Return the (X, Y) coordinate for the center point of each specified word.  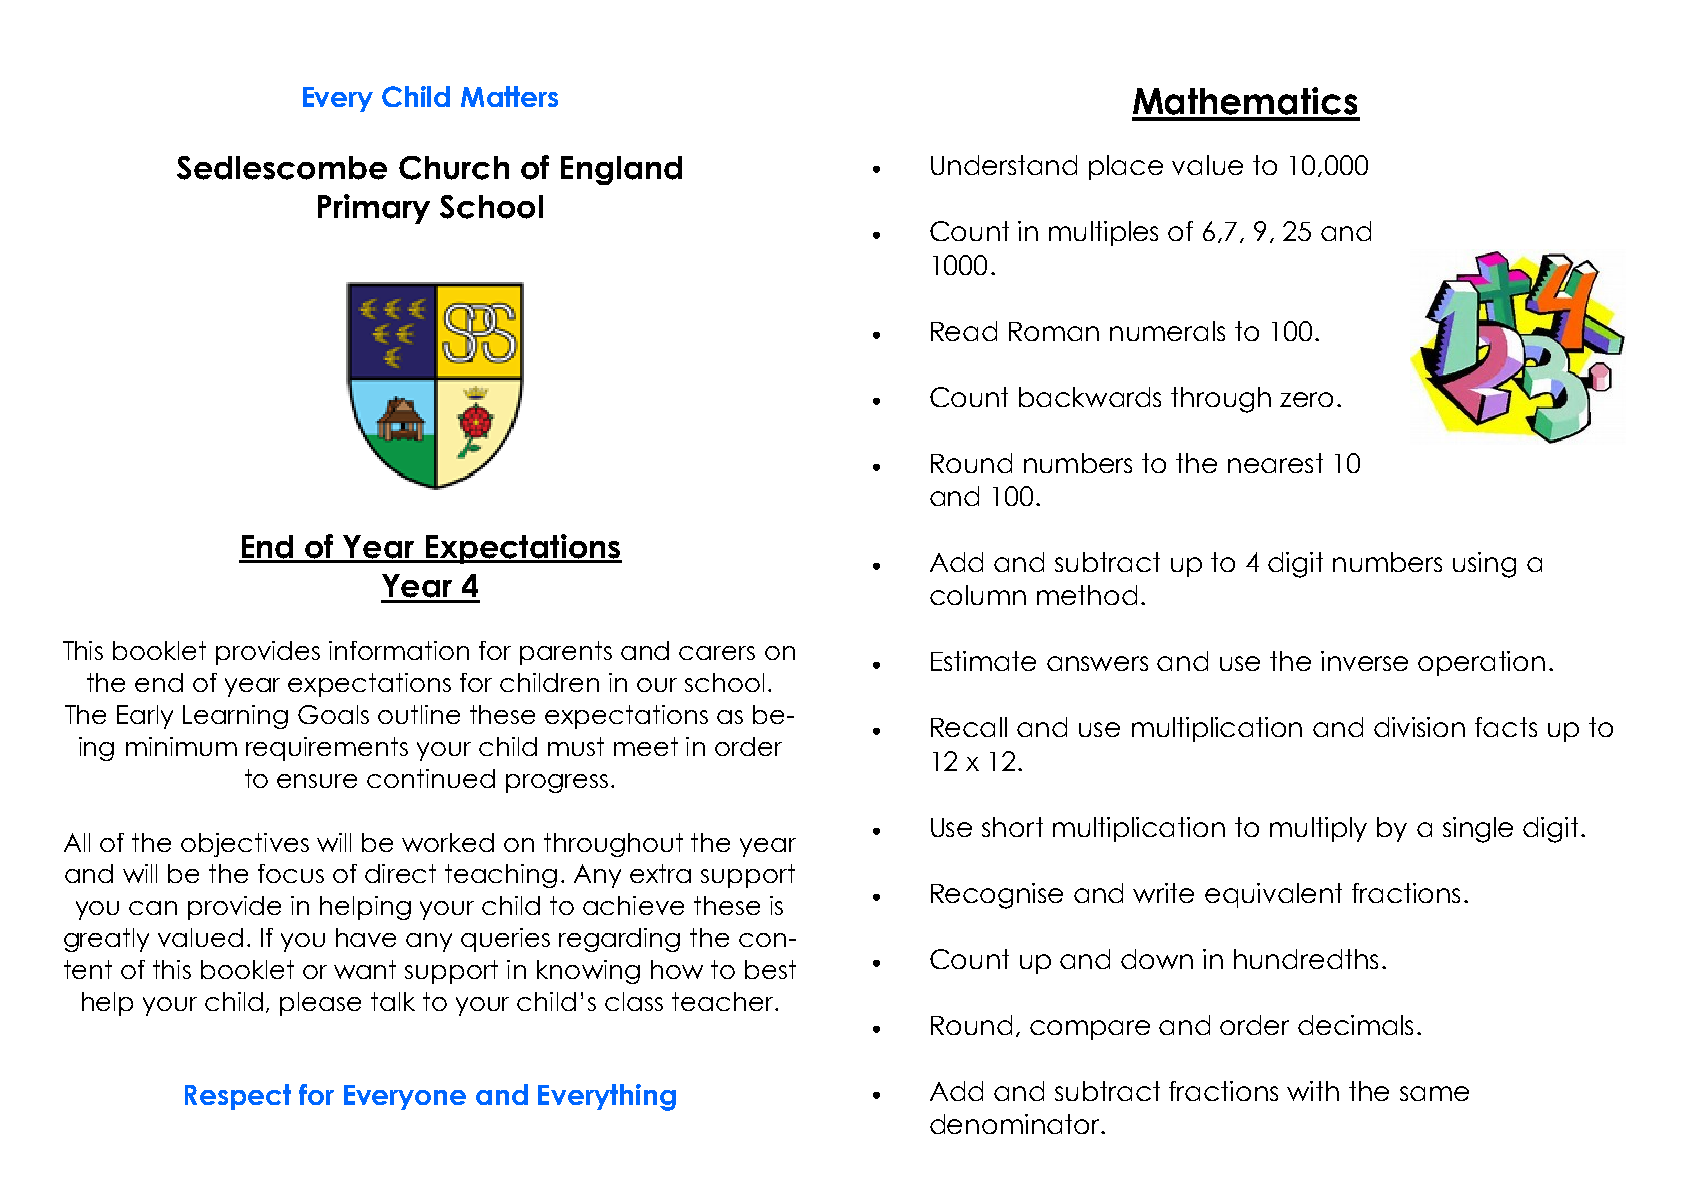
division (1419, 727)
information (399, 650)
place (1126, 167)
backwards (1090, 397)
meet (646, 746)
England (621, 170)
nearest (1275, 463)
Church (454, 168)
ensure (317, 781)
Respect (238, 1097)
